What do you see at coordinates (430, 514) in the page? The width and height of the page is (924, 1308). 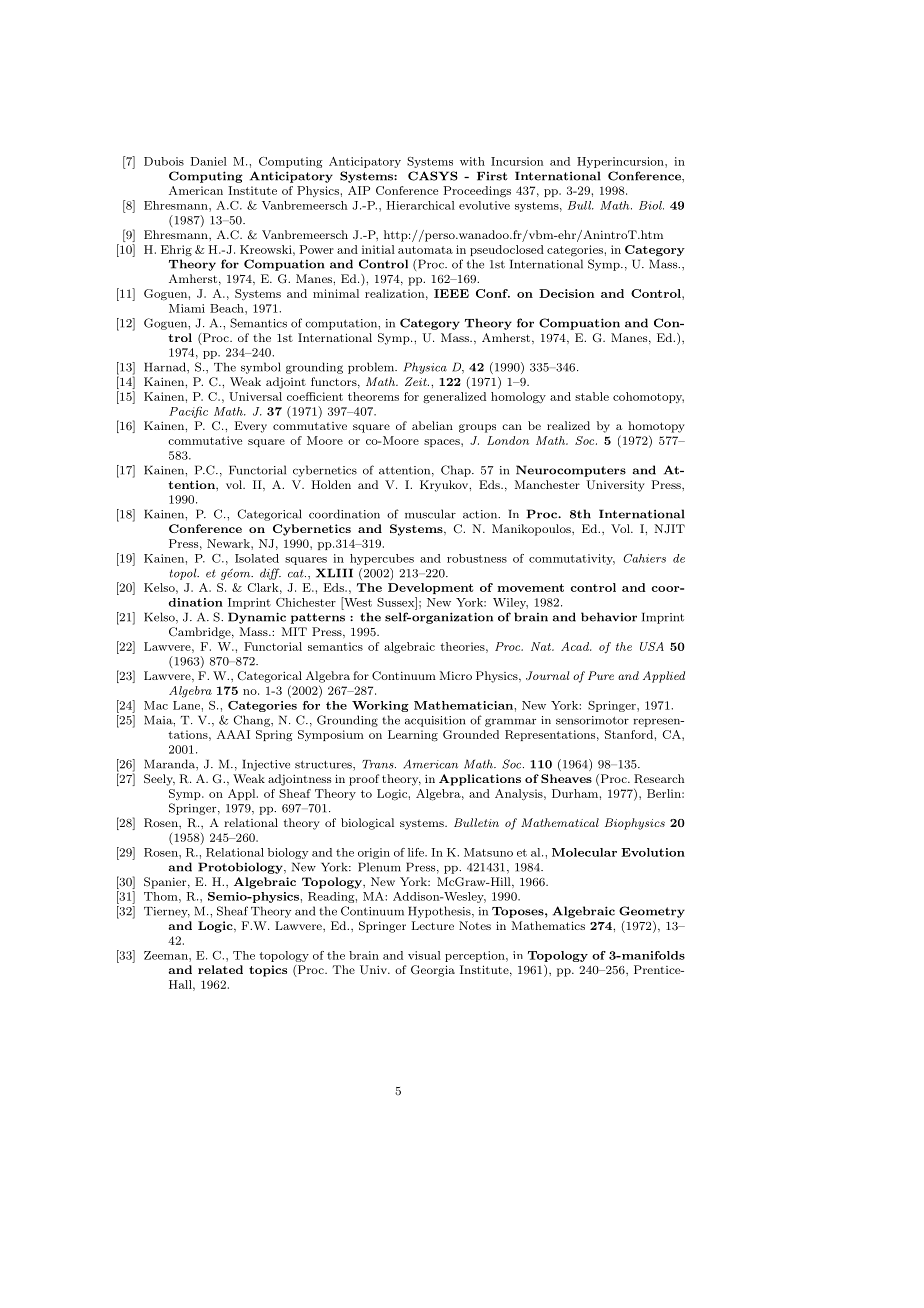 I see `muscular` at bounding box center [430, 514].
